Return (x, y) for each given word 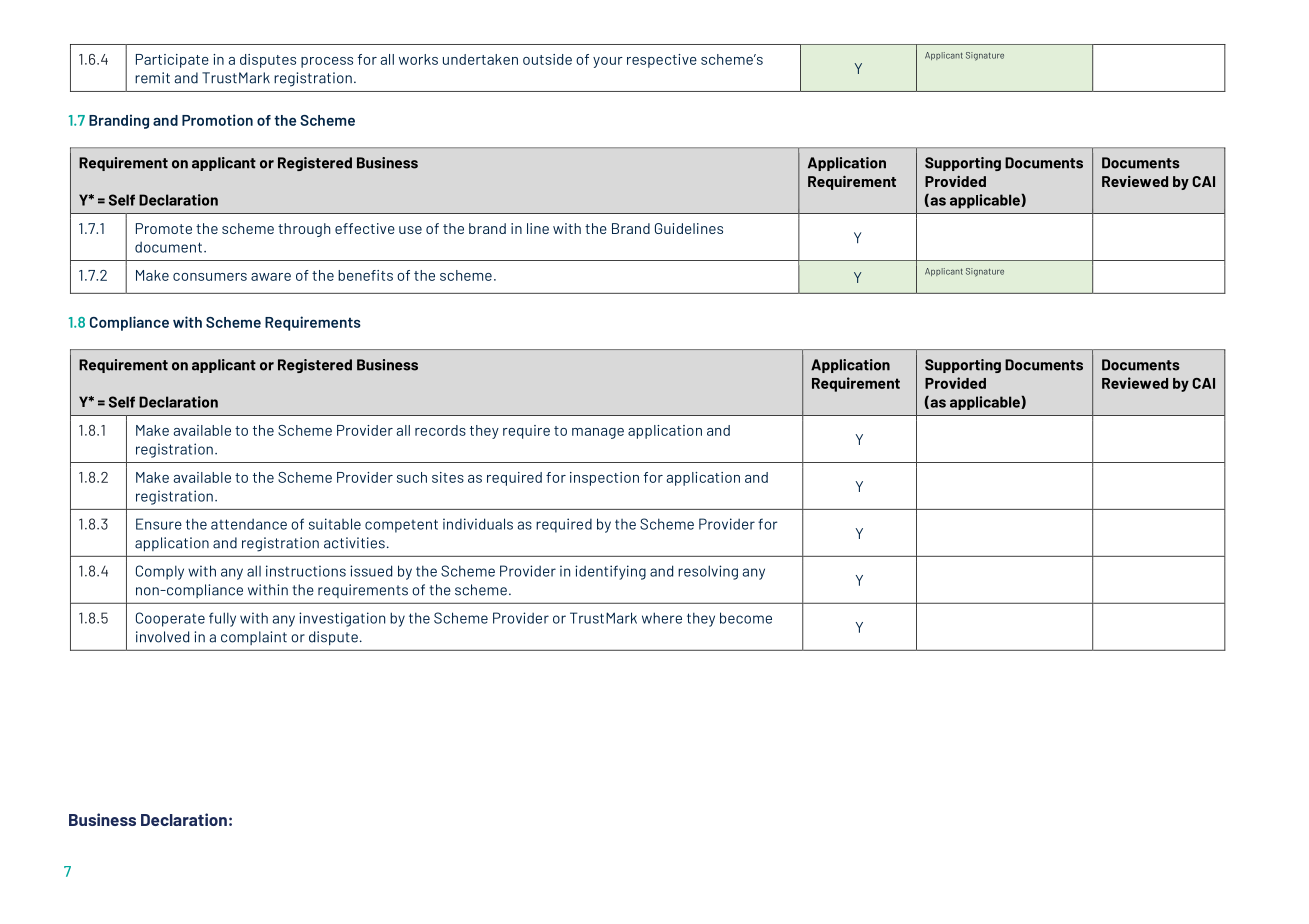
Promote (164, 228)
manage (598, 433)
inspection (604, 479)
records (440, 430)
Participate (172, 61)
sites (448, 477)
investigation (342, 619)
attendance (249, 524)
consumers (210, 277)
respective (662, 61)
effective (365, 228)
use (410, 230)
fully (222, 619)
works (418, 59)
